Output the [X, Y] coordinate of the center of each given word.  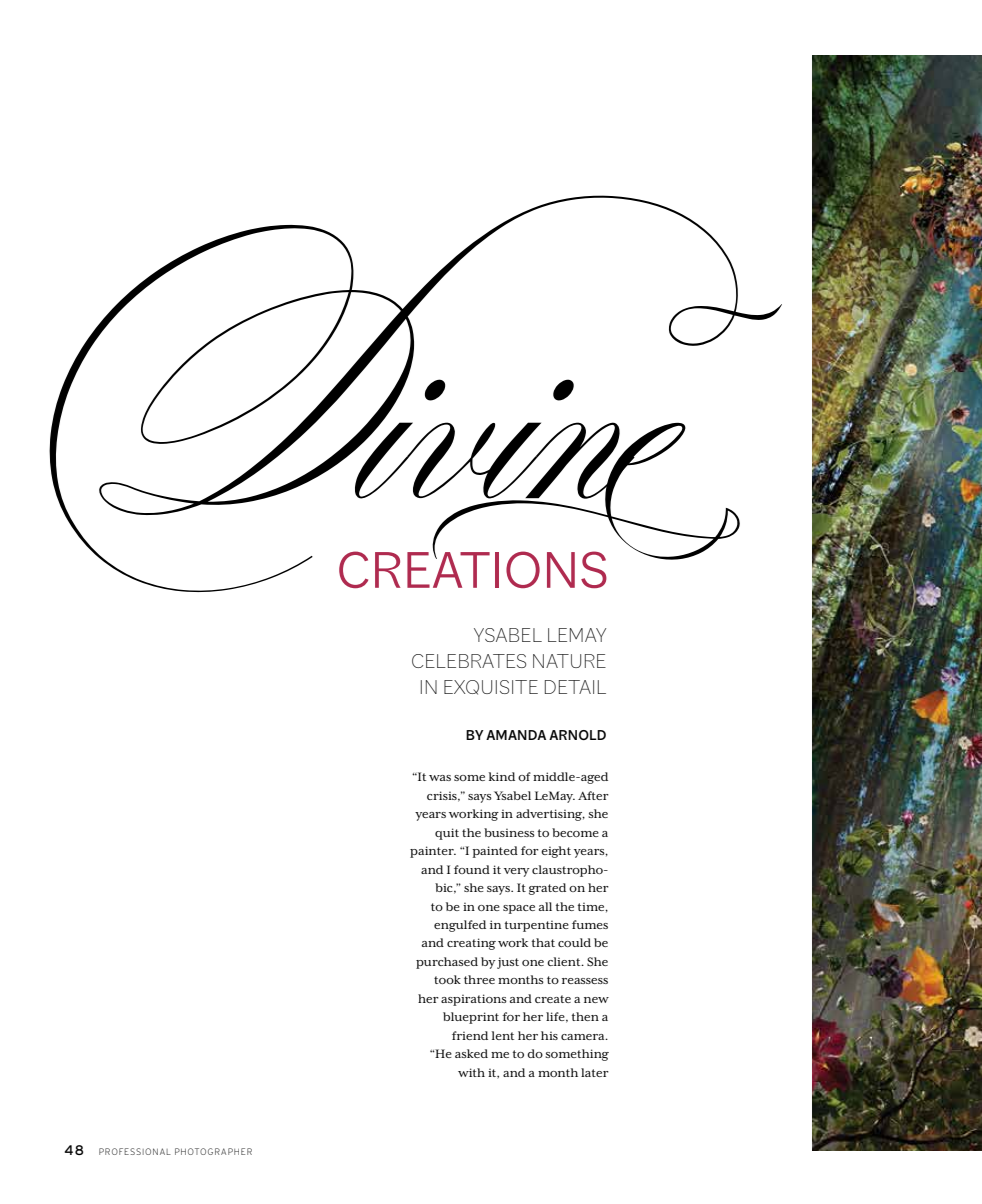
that [543, 942]
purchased [447, 963]
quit [447, 834]
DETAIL [575, 687]
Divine [415, 393]
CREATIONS [473, 568]
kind [502, 776]
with [471, 1072]
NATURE [569, 661]
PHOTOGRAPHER [213, 1151]
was [440, 778]
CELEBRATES [469, 661]
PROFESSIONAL [135, 1151]
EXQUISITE [491, 687]
